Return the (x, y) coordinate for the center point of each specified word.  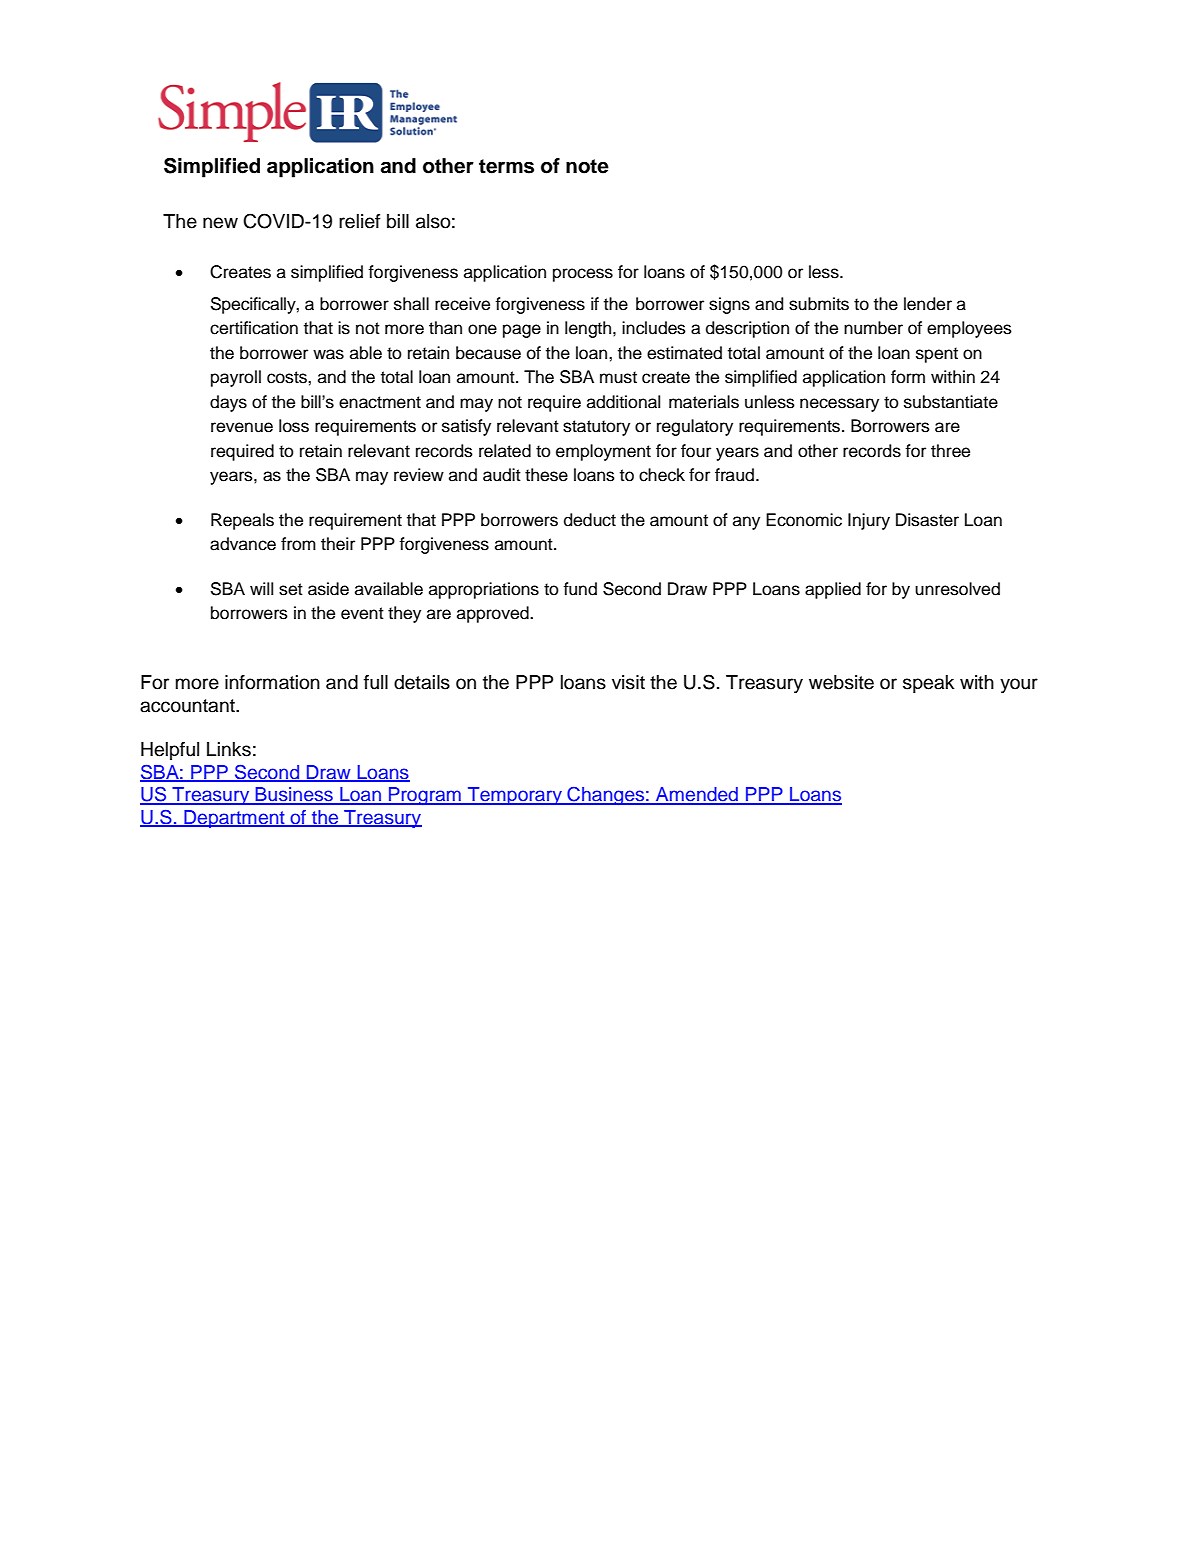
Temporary (515, 796)
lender (928, 304)
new (220, 223)
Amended (697, 795)
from (298, 544)
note (587, 166)
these (546, 475)
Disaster (927, 520)
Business (294, 795)
